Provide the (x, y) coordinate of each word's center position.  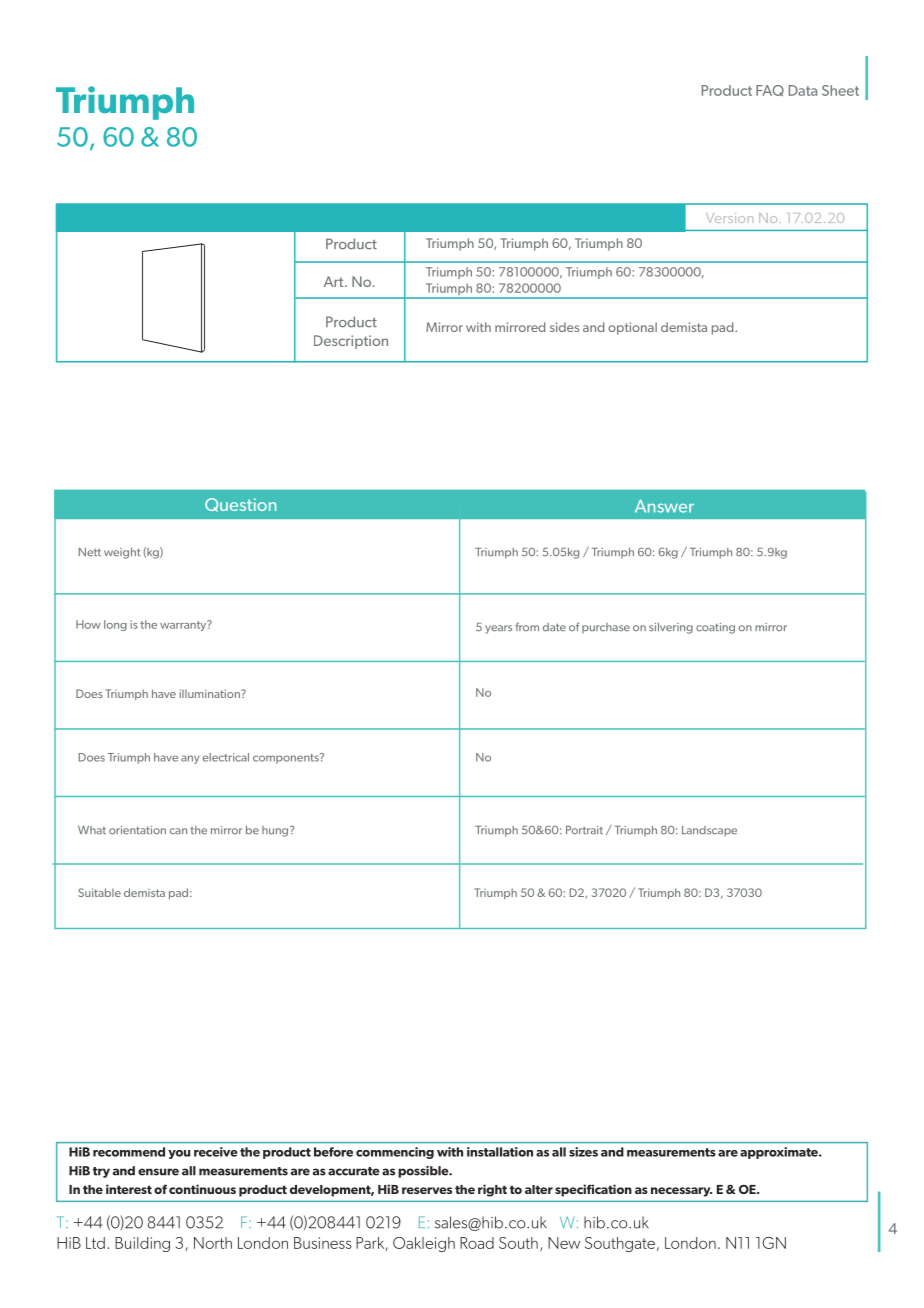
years (498, 629)
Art (335, 281)
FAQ (770, 90)
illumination (210, 693)
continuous (202, 1189)
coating (715, 628)
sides (564, 327)
